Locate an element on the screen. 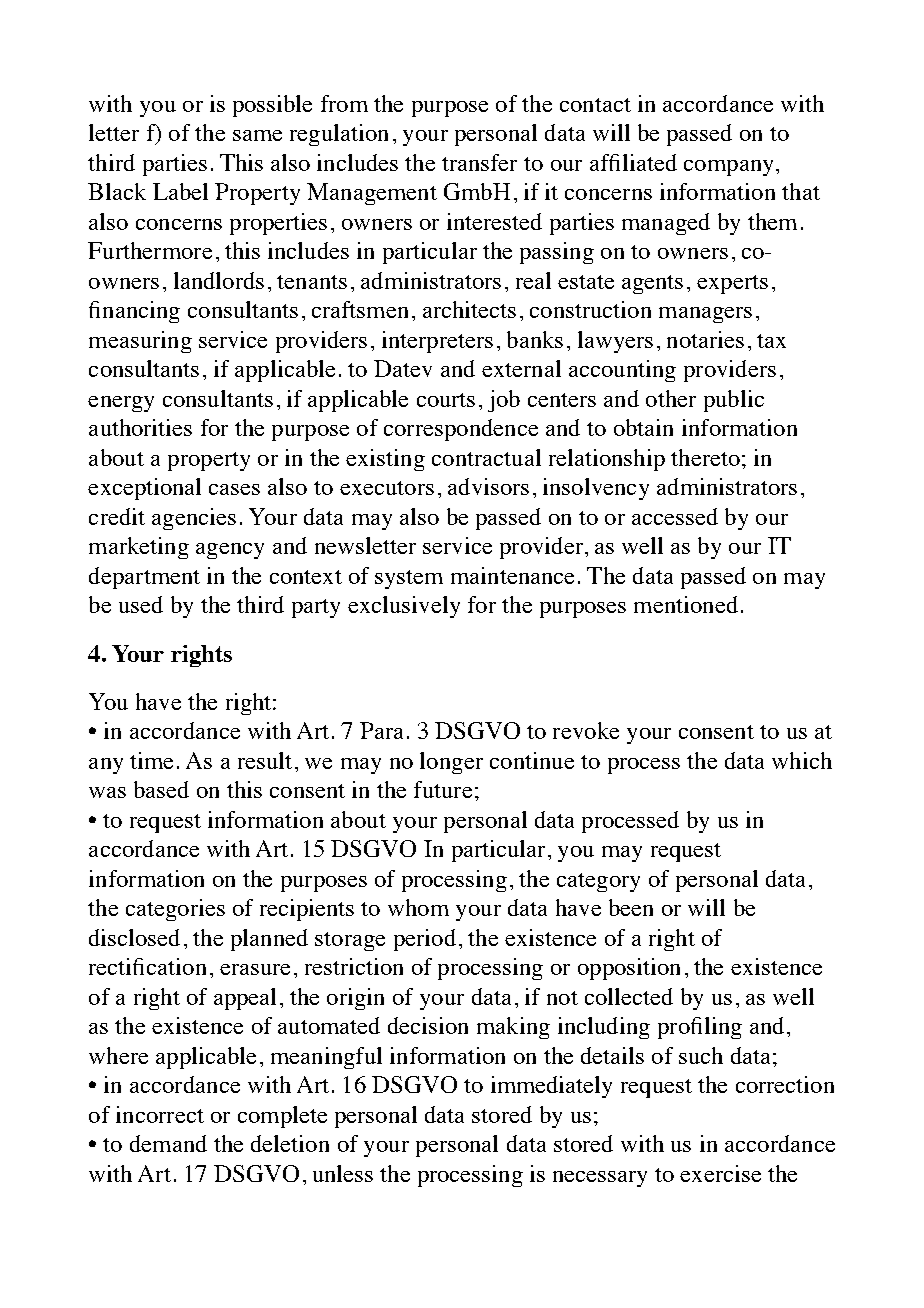 The height and width of the screenshot is (1308, 924). exercise is located at coordinates (720, 1173).
